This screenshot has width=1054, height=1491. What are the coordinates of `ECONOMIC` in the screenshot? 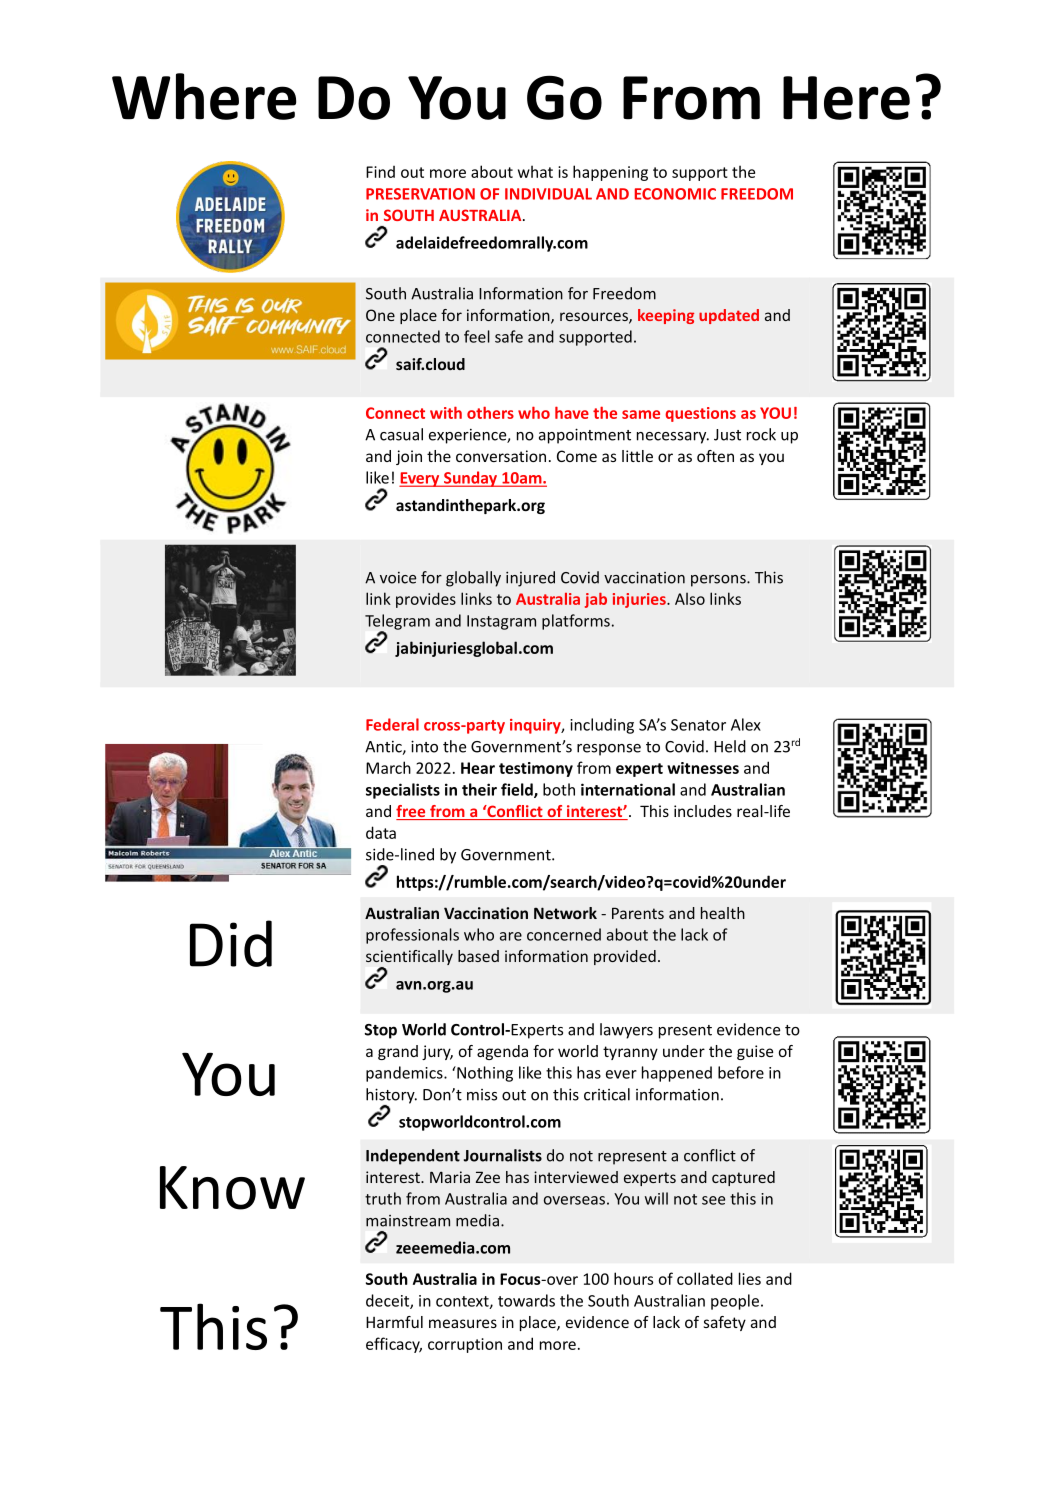 It's located at (675, 194).
